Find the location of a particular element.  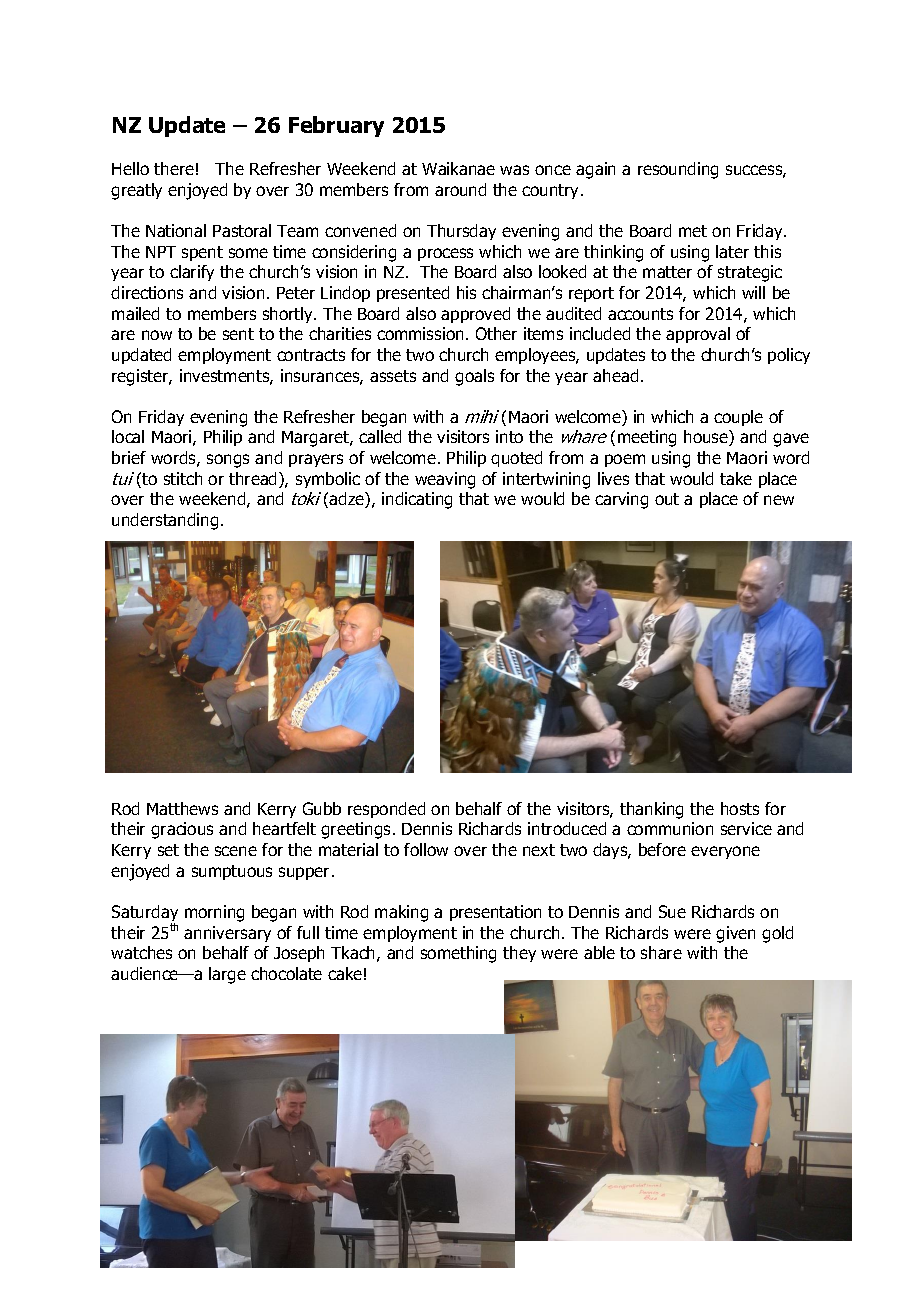

they is located at coordinates (519, 954).
